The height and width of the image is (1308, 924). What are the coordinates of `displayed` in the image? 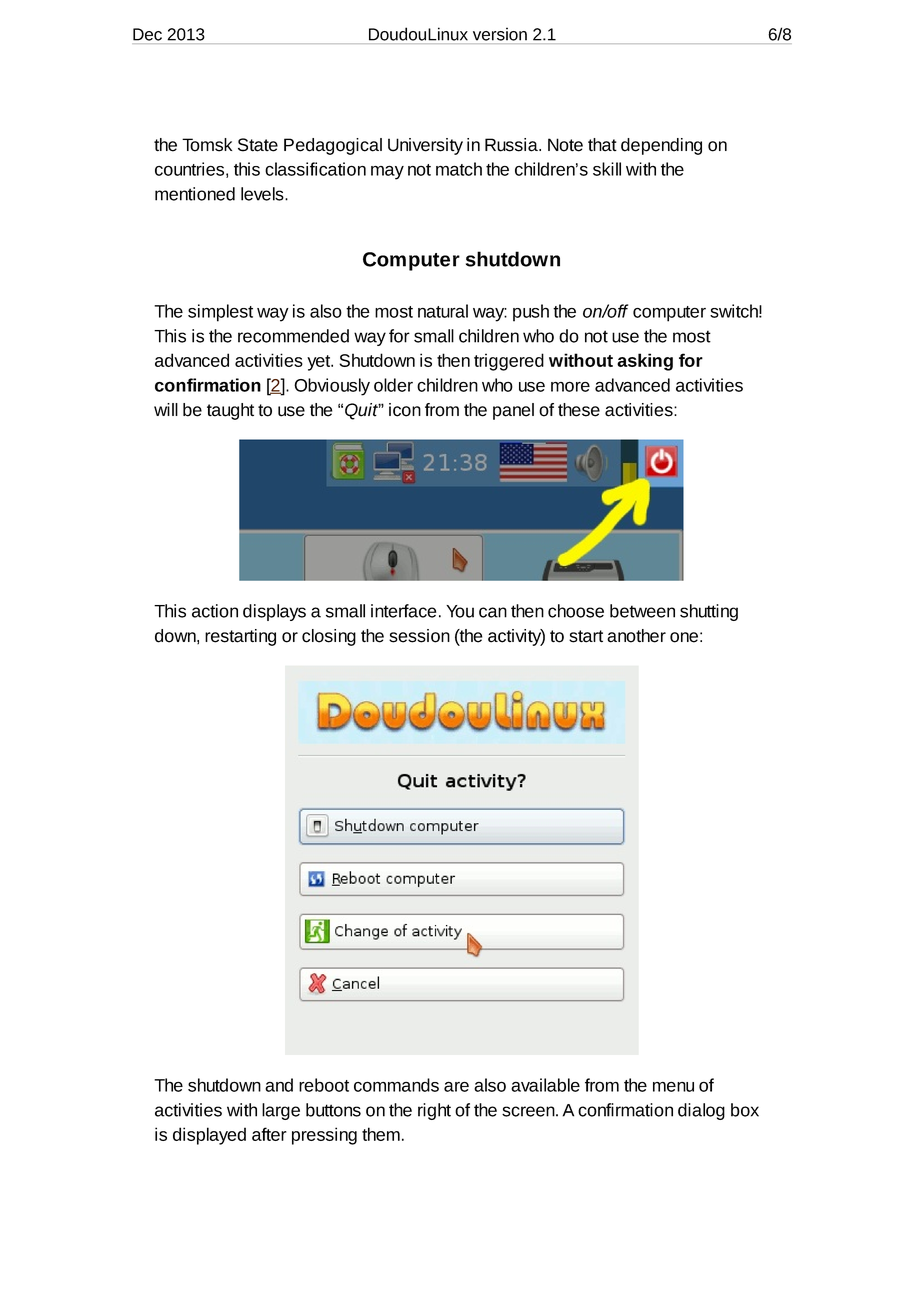 It's located at (209, 1136).
